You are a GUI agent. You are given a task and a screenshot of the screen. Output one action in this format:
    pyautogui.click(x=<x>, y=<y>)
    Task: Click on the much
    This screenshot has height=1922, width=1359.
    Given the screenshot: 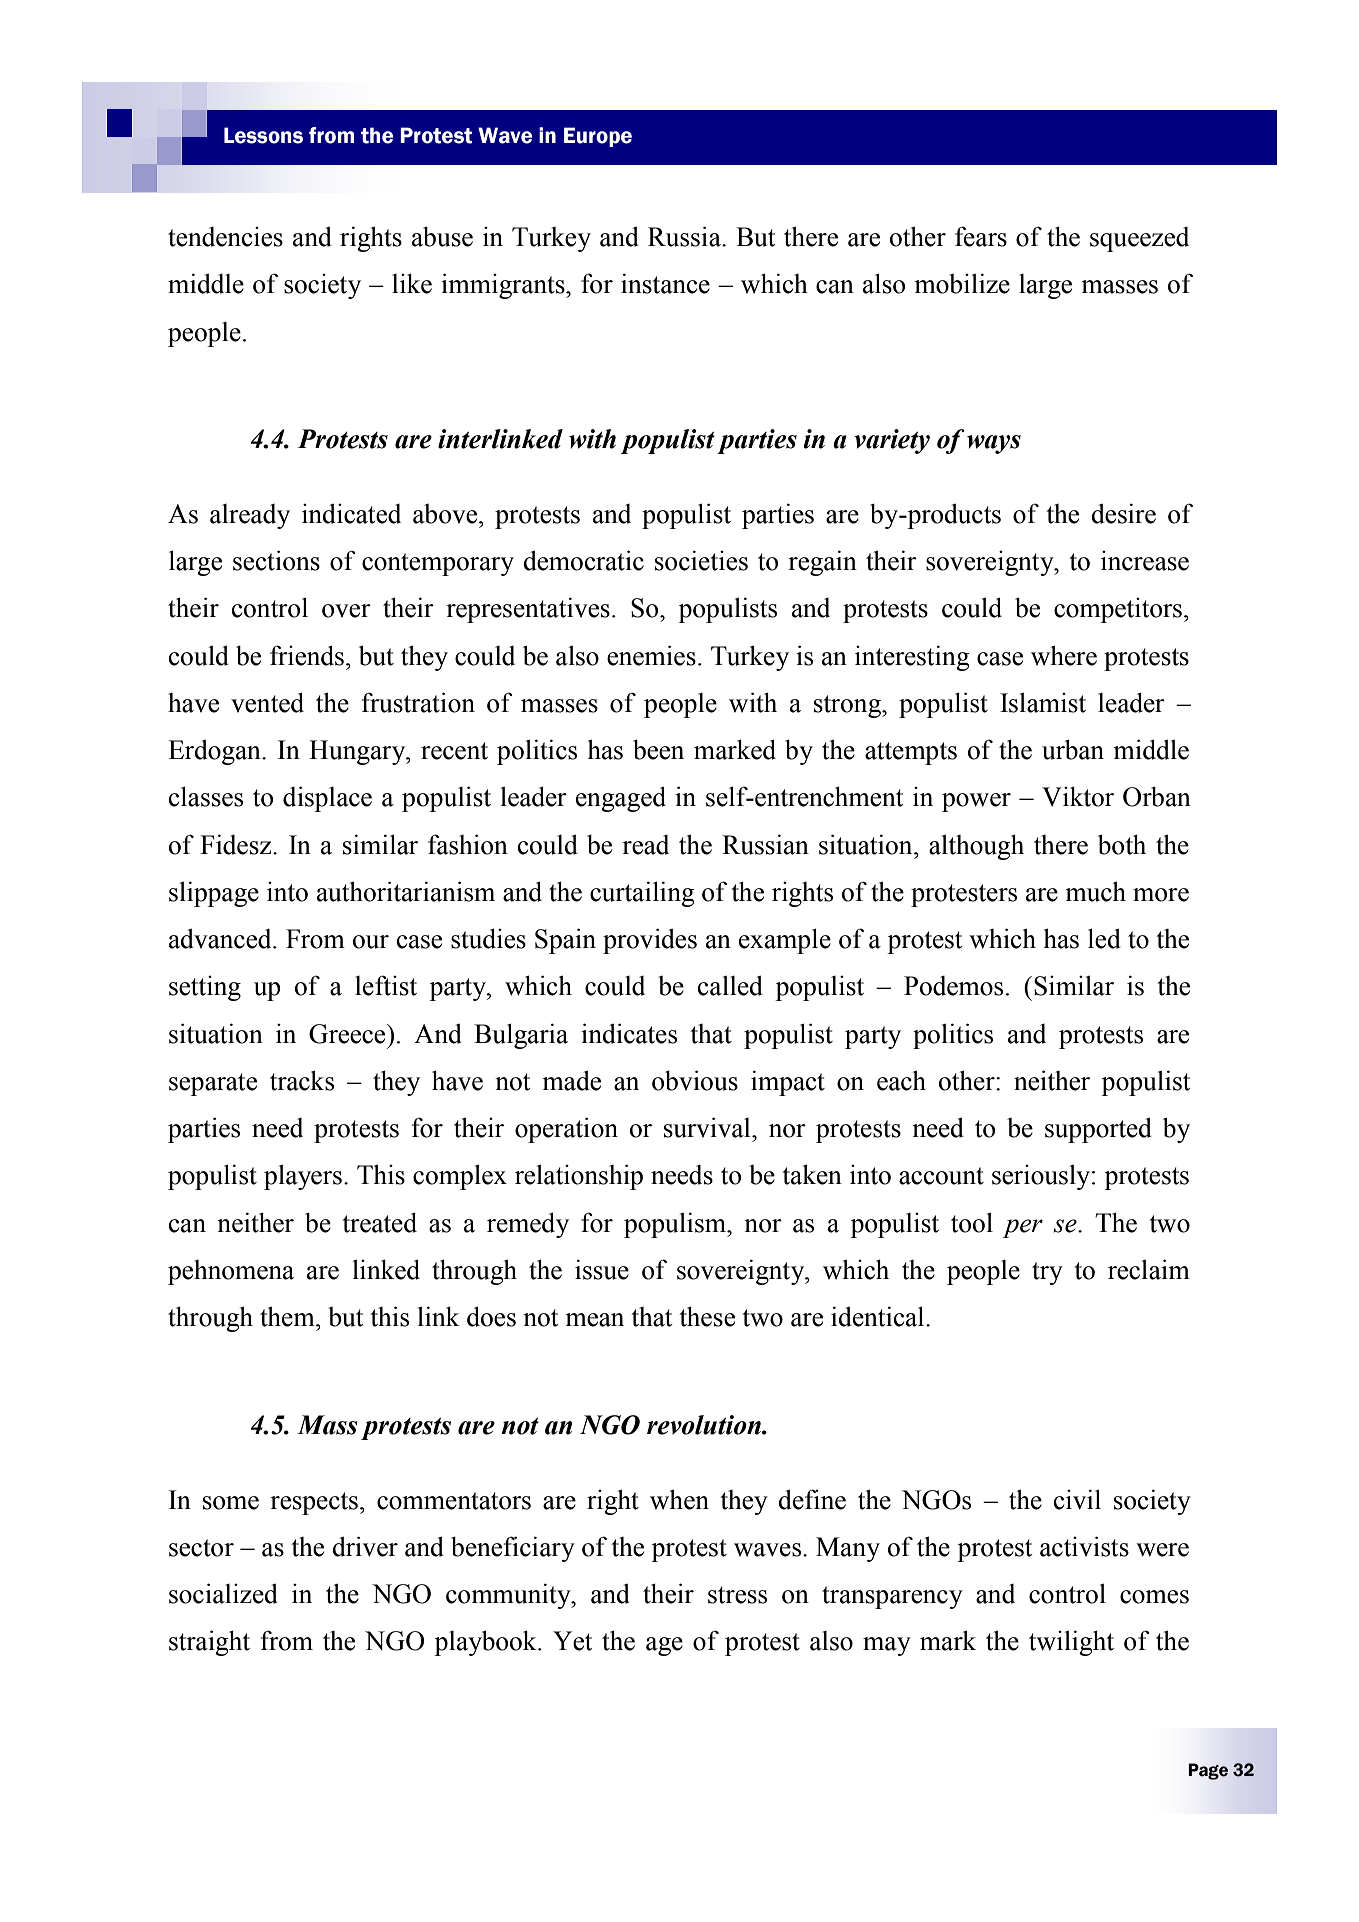 What is the action you would take?
    pyautogui.click(x=1095, y=891)
